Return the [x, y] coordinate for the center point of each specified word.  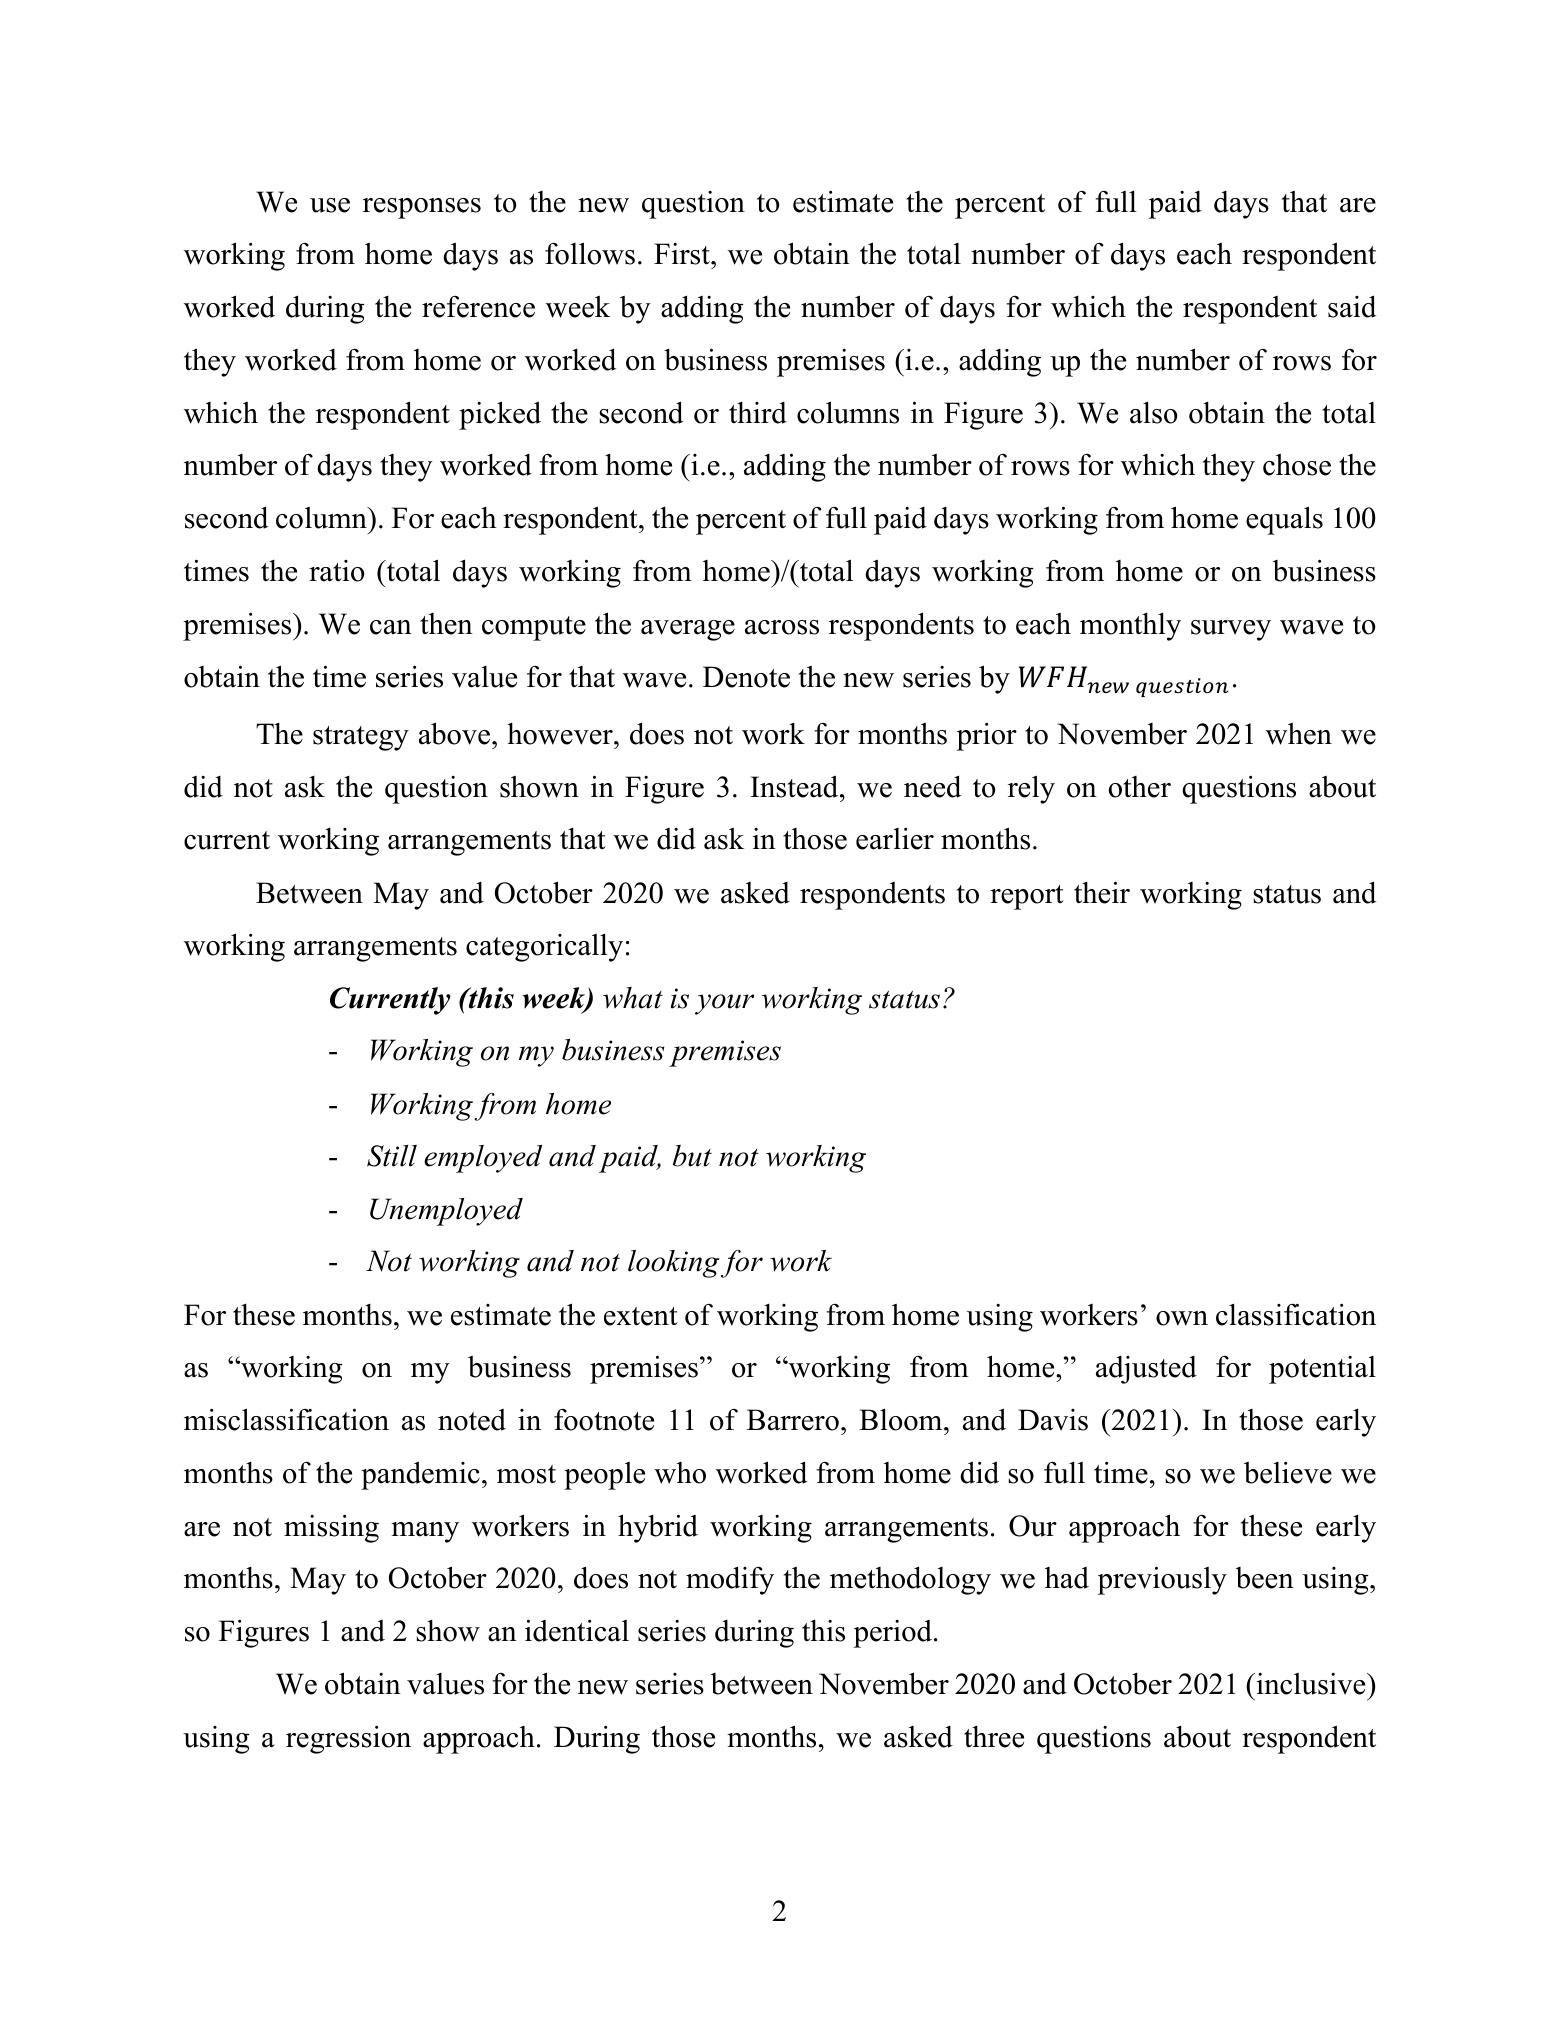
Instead [795, 786]
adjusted [1146, 1370]
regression [348, 1739]
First [683, 254]
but [692, 1156]
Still [392, 1156]
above [454, 733]
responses [422, 208]
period [893, 1634]
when [1299, 734]
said [1352, 306]
